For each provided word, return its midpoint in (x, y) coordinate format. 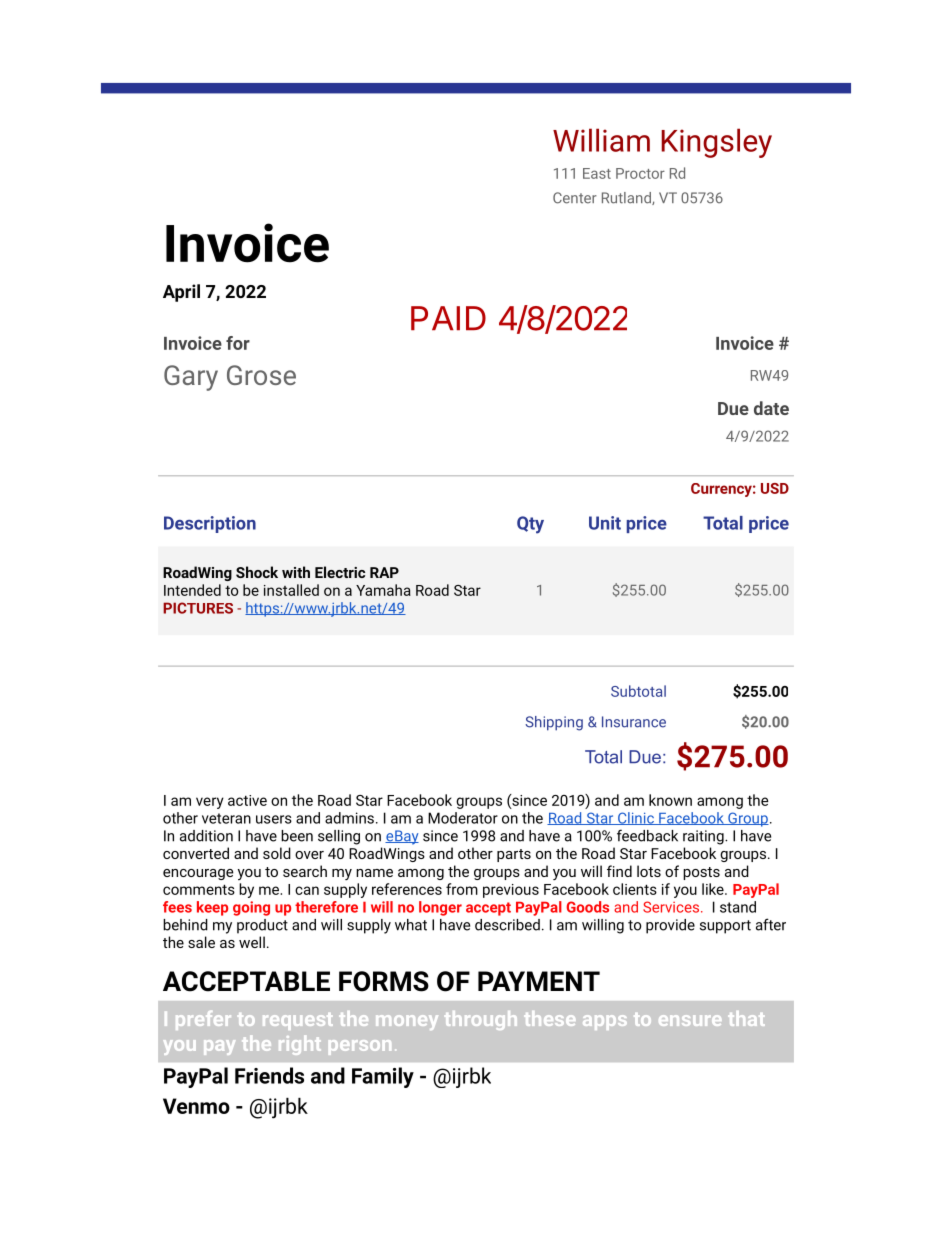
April (181, 293)
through (481, 1020)
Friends (269, 1075)
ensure (690, 1020)
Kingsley (716, 143)
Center (575, 198)
